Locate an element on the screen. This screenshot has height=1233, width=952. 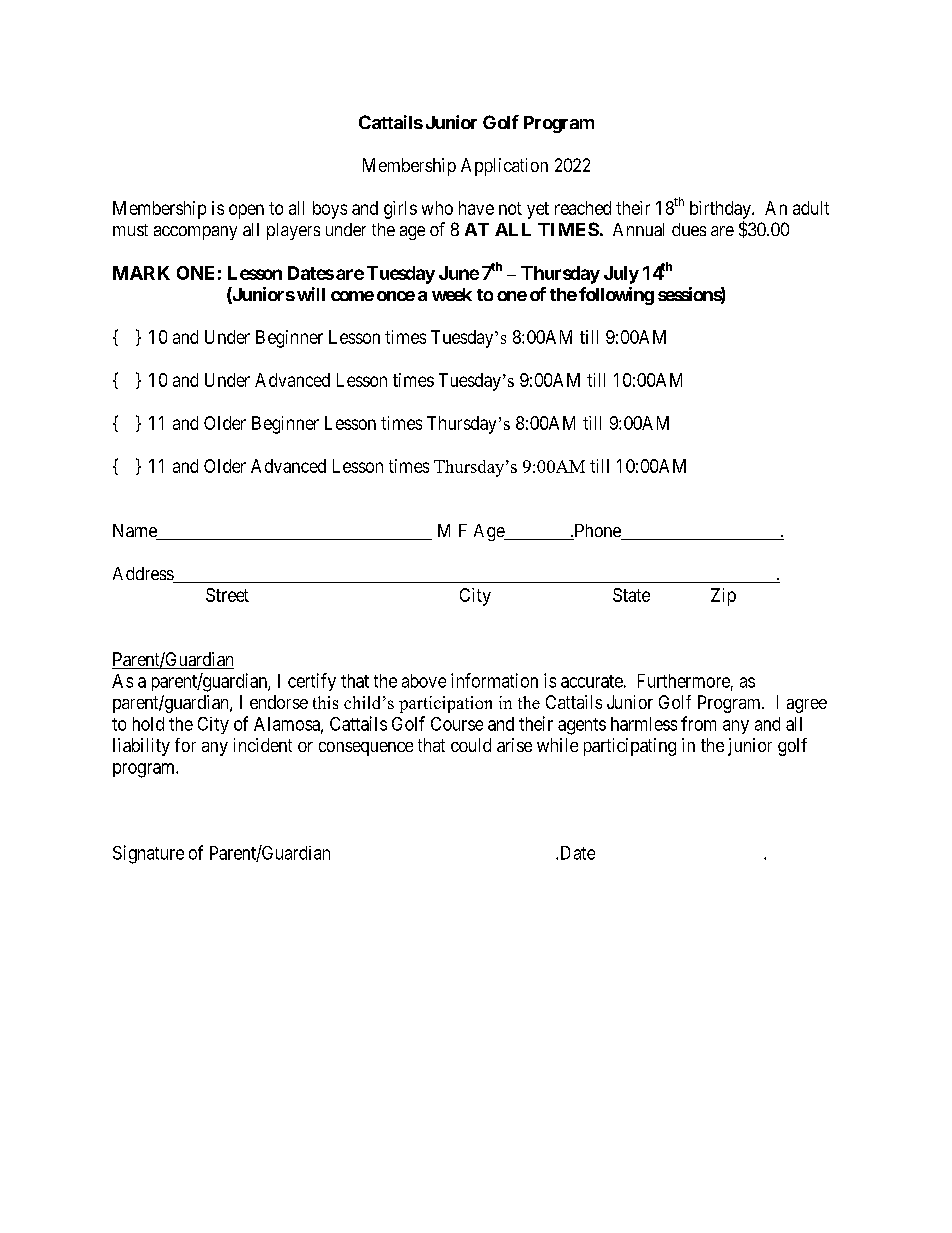
participating is located at coordinates (630, 747).
